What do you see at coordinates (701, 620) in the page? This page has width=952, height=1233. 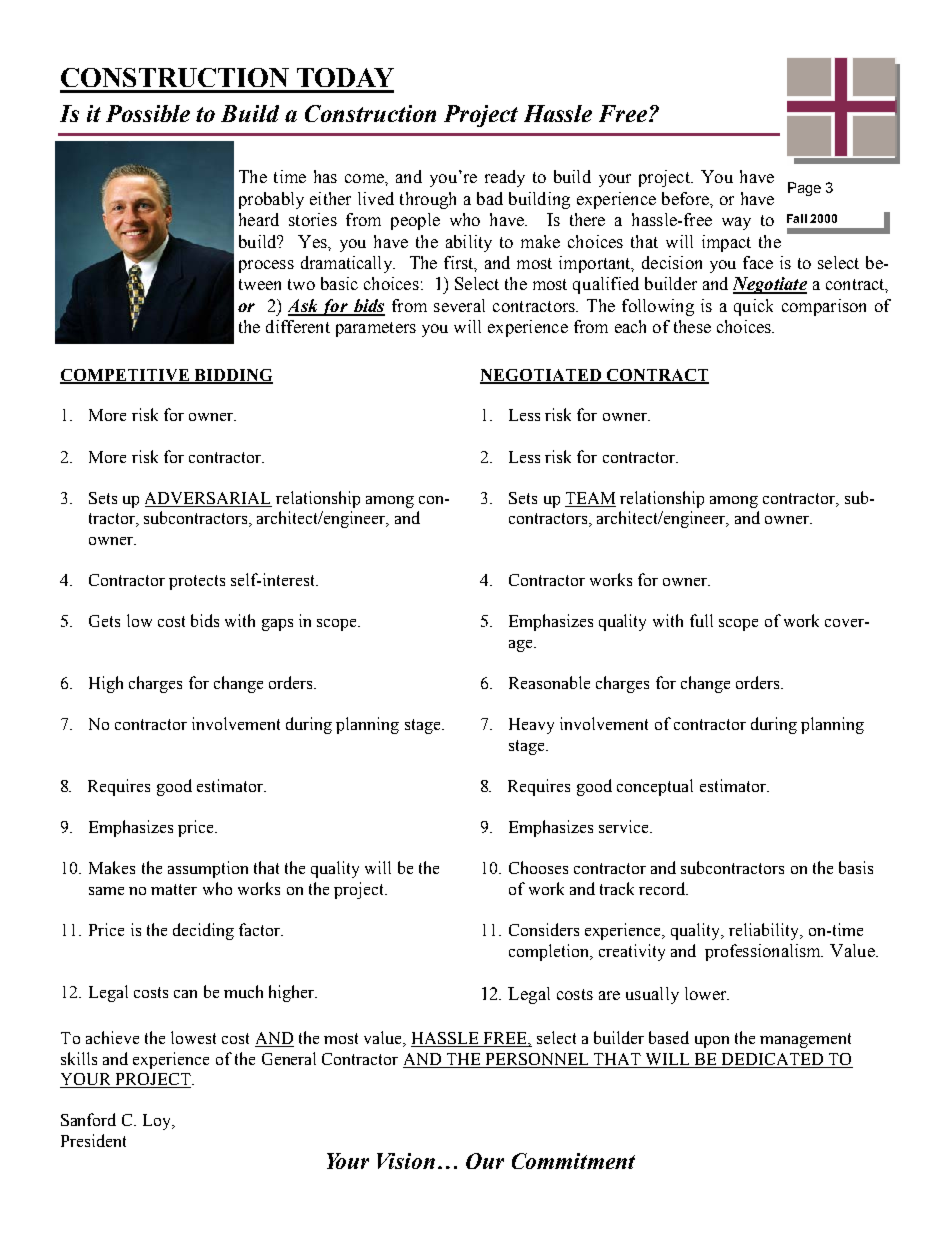 I see `full` at bounding box center [701, 620].
